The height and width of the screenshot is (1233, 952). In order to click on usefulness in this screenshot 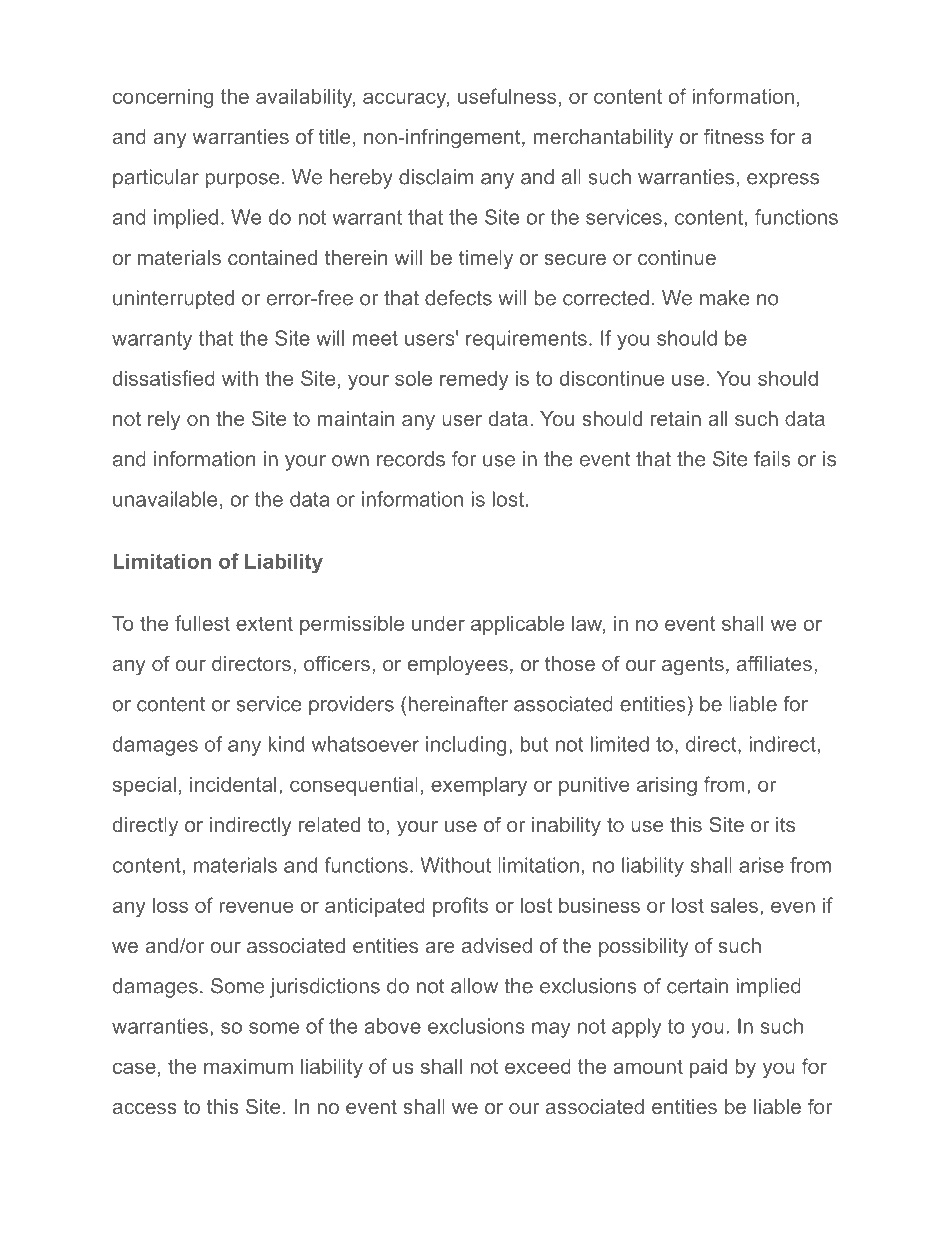, I will do `click(507, 96)`.
